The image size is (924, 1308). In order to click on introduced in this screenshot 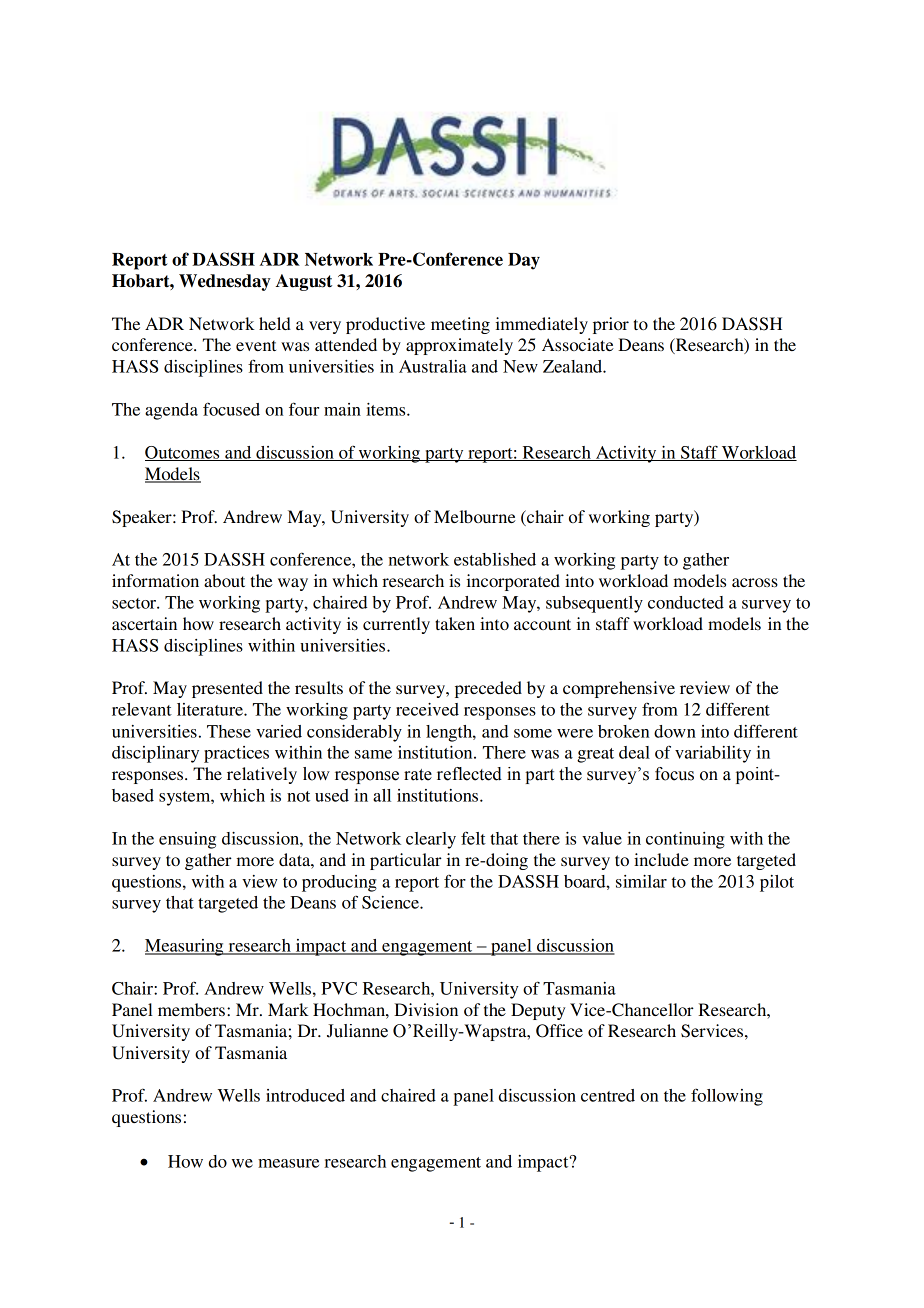, I will do `click(305, 1095)`.
